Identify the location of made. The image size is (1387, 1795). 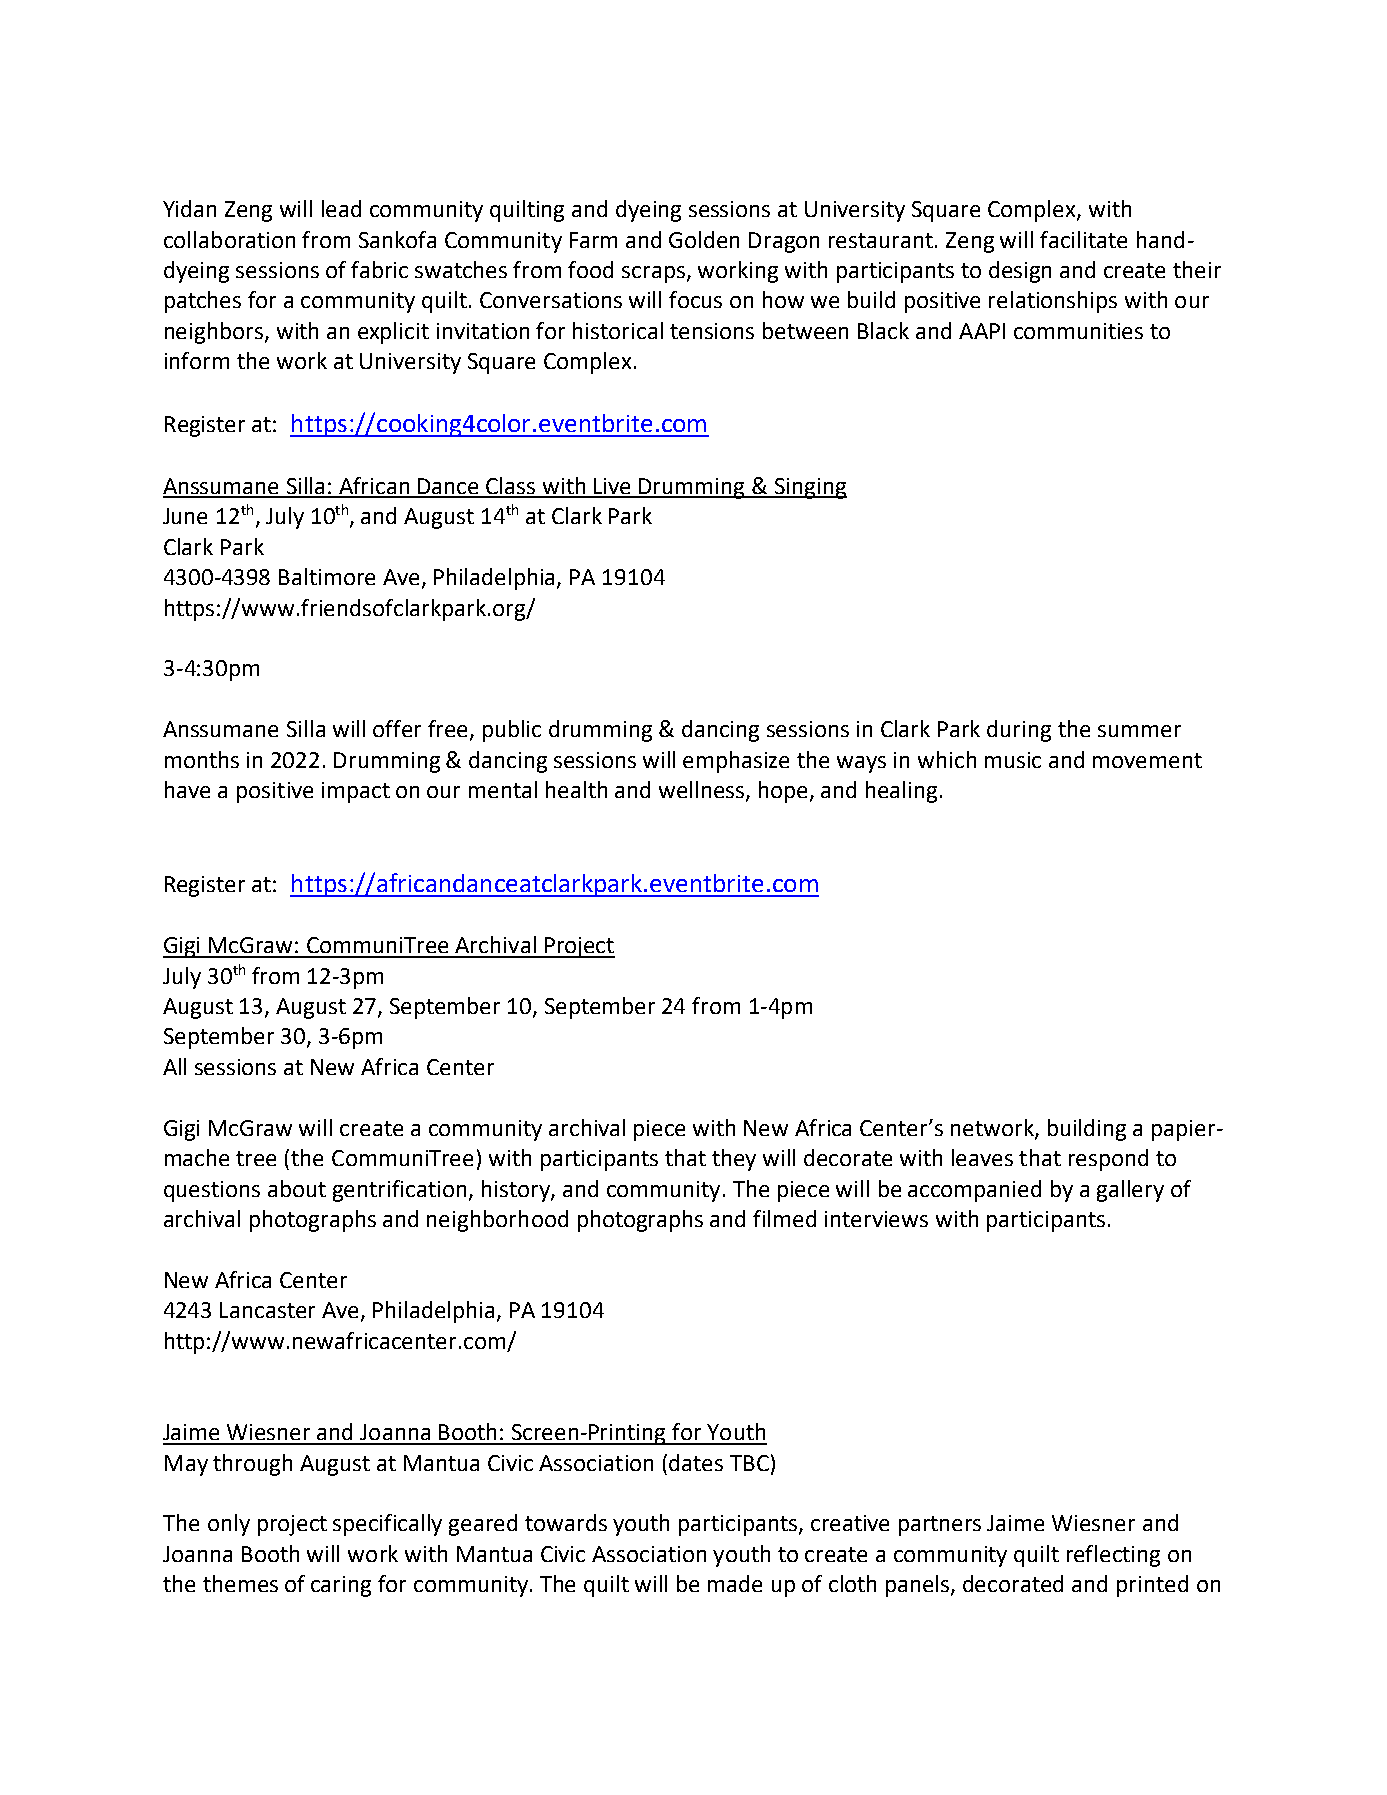
(735, 1583).
